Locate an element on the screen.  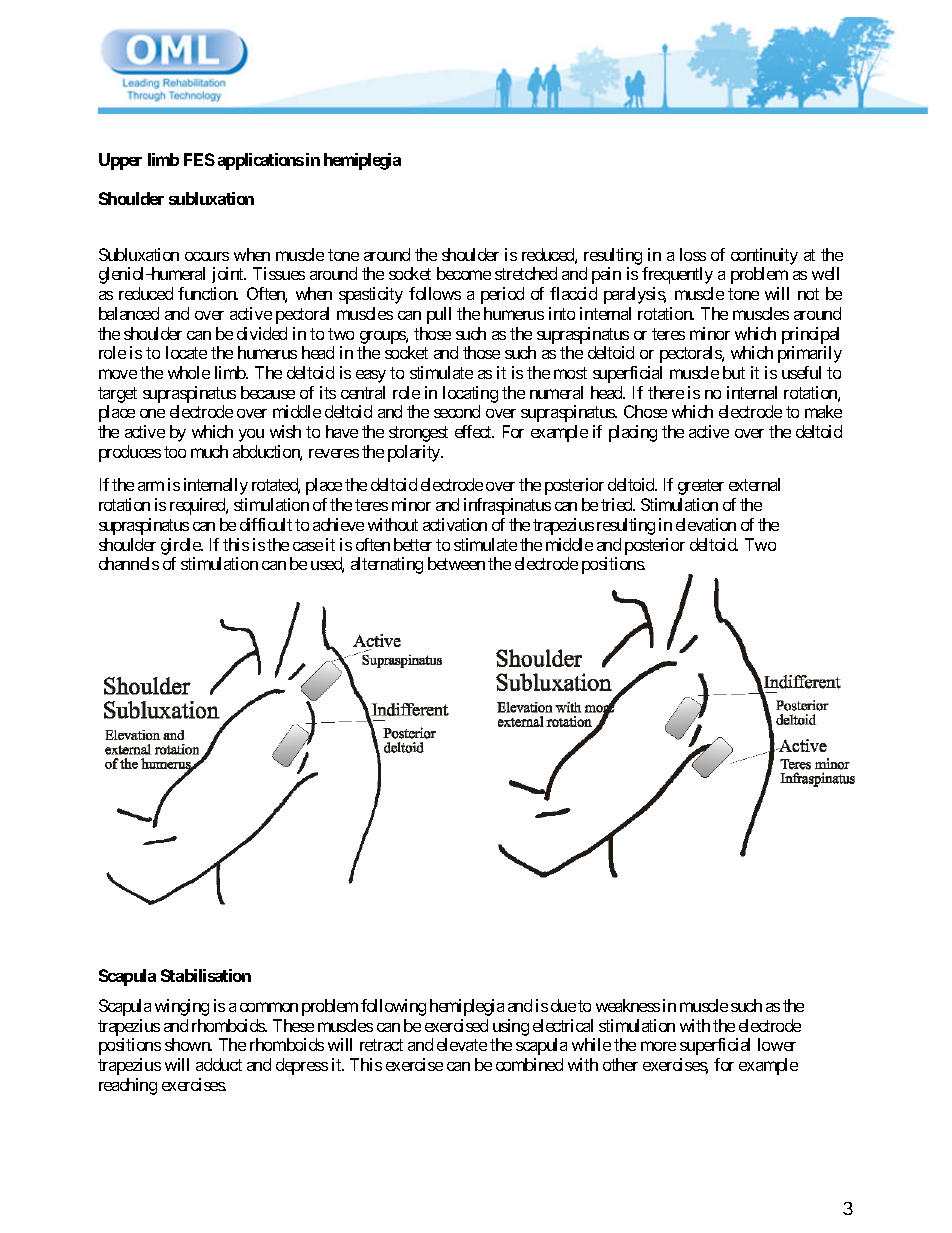
FES is located at coordinates (199, 159).
